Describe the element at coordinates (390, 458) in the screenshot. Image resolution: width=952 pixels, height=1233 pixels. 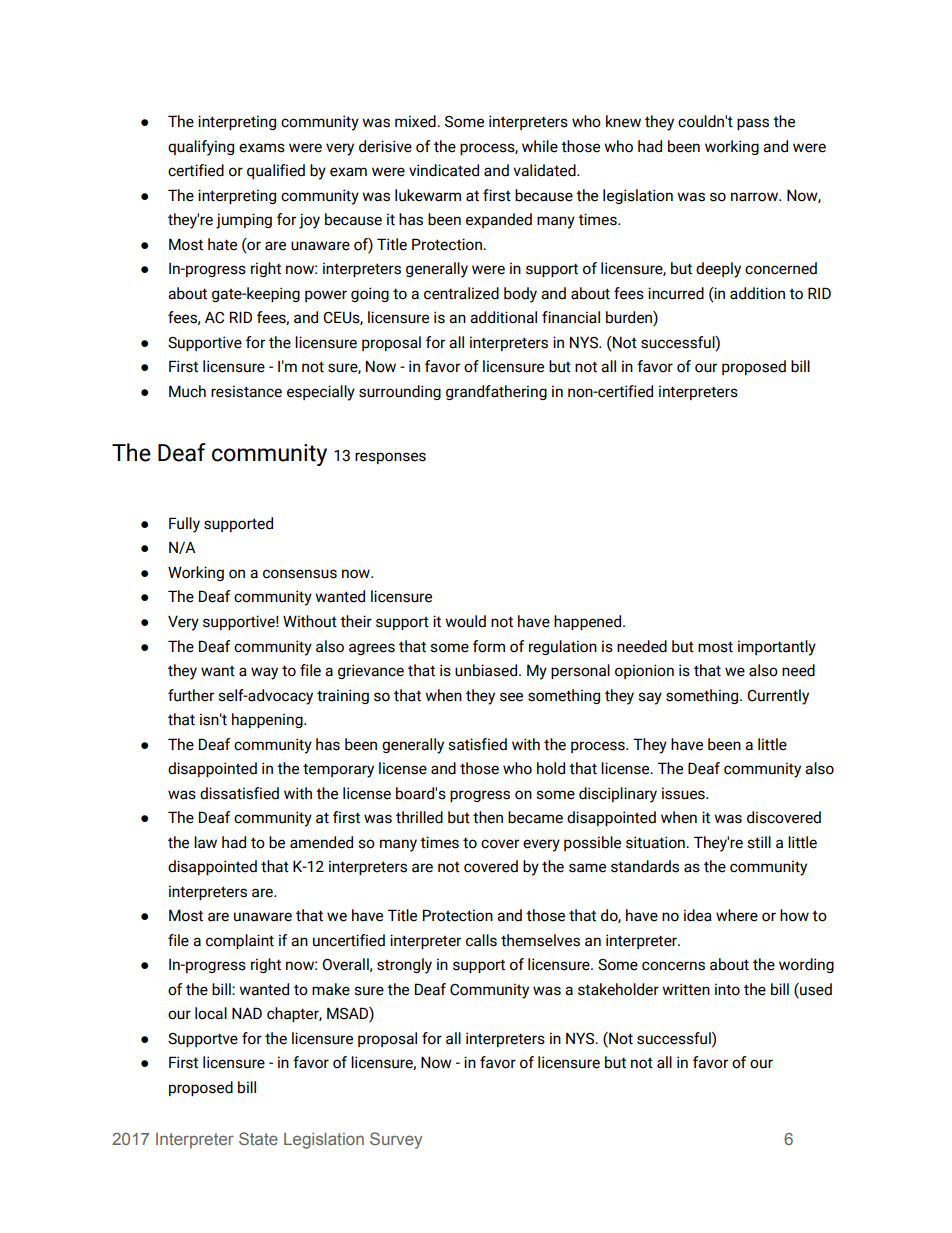
I see `responses` at that location.
